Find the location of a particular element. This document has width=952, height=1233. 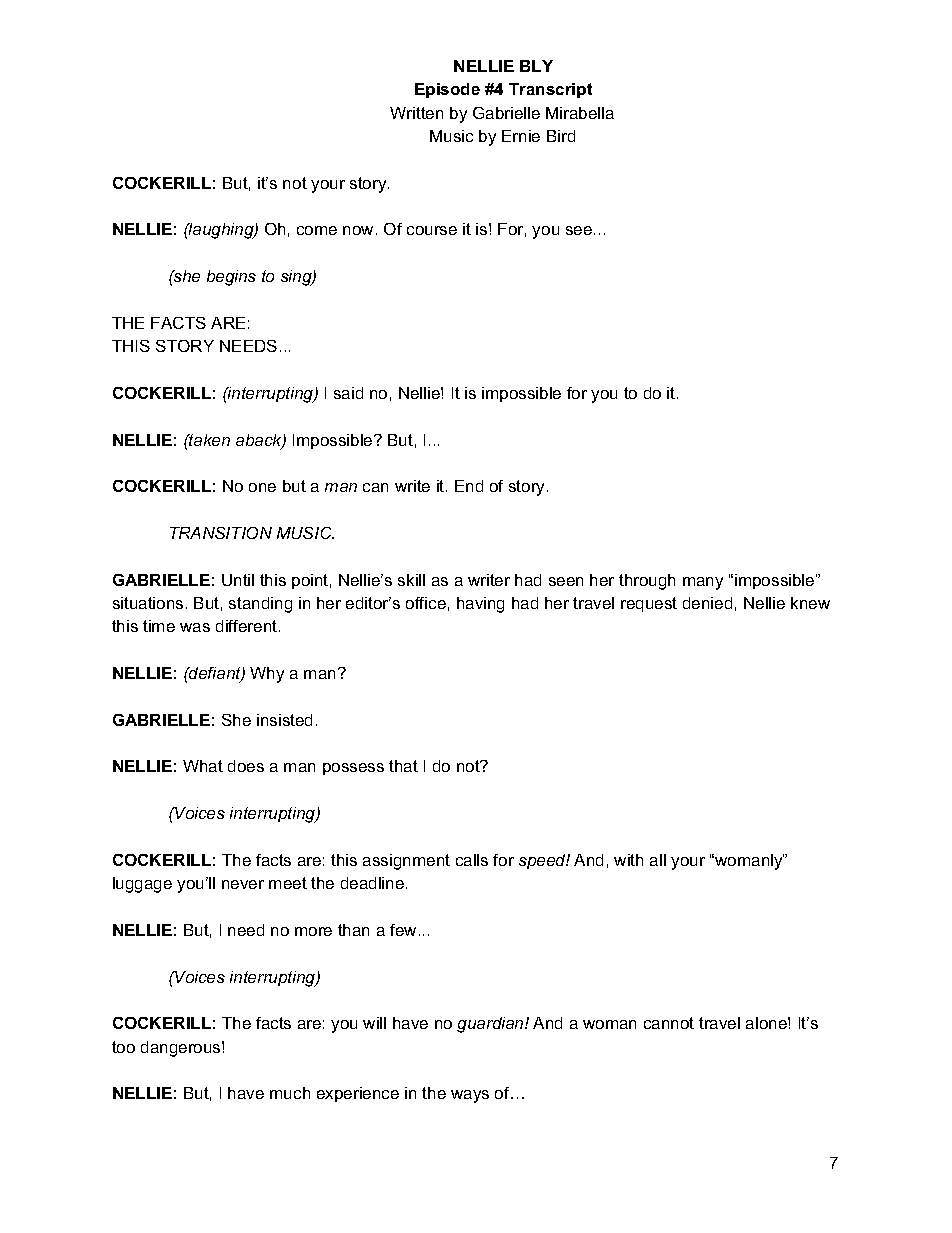

calls is located at coordinates (472, 860).
